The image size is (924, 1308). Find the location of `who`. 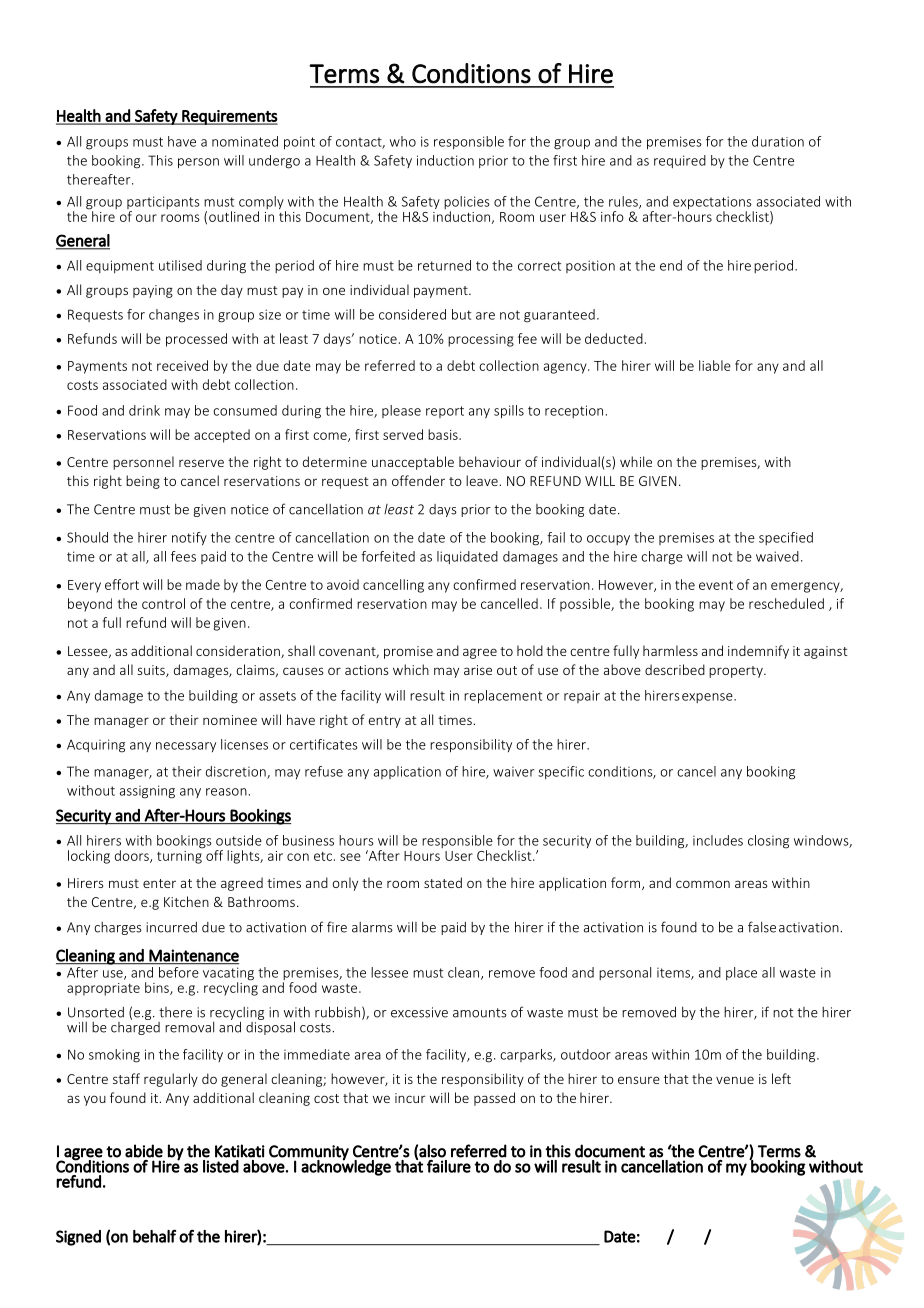

who is located at coordinates (403, 141).
